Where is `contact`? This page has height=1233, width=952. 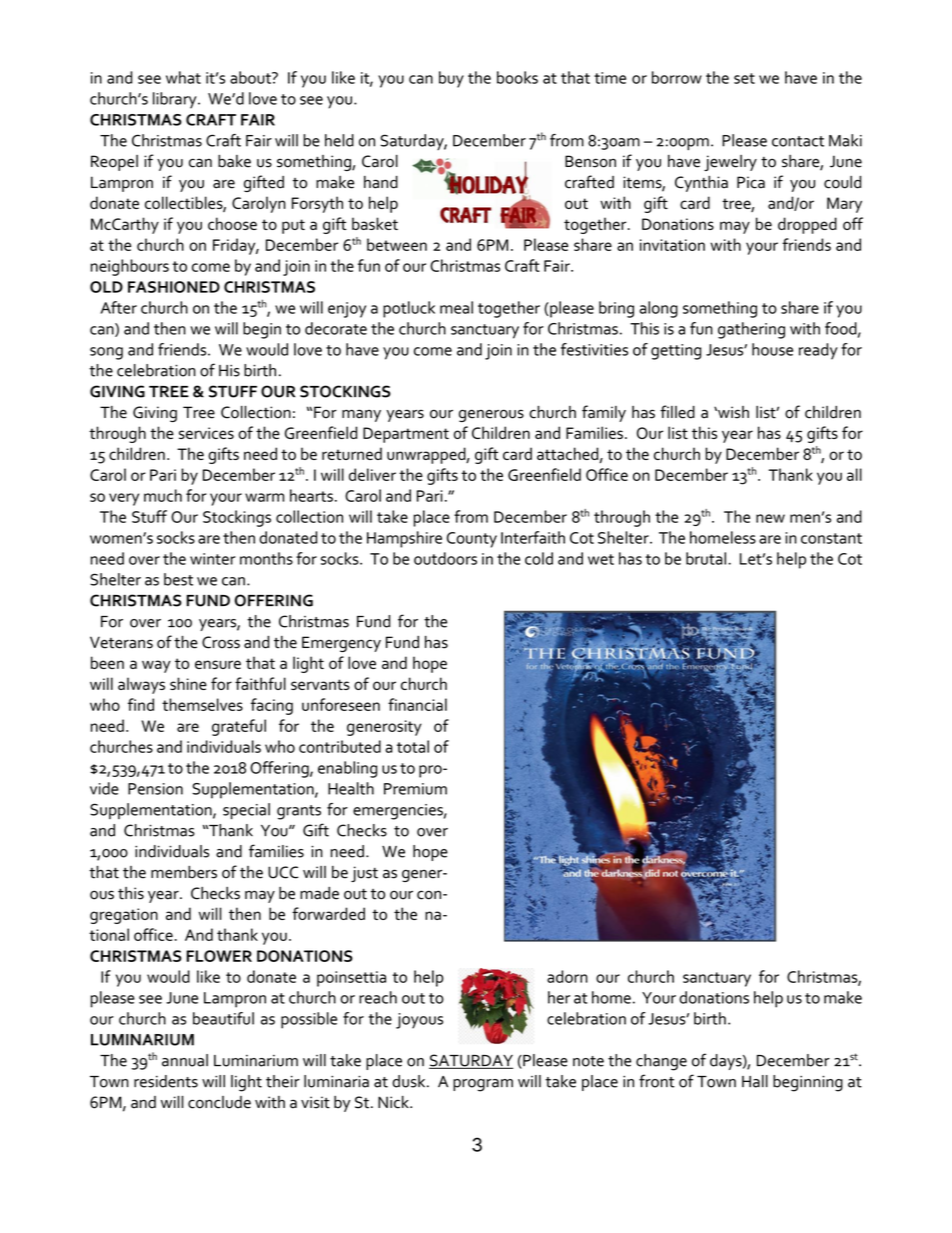
contact is located at coordinates (798, 141).
